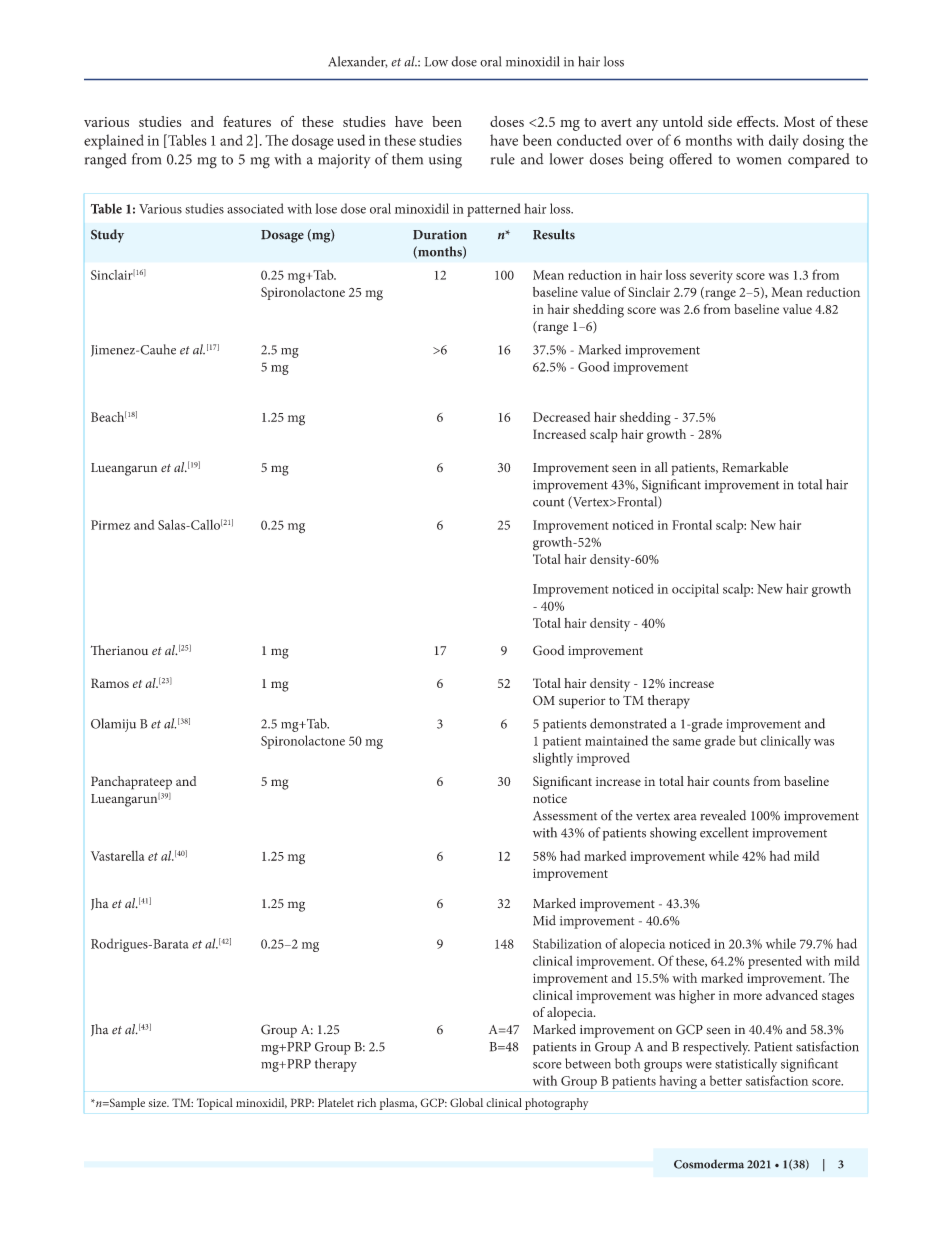  Describe the element at coordinates (757, 121) in the image. I see `effects` at that location.
